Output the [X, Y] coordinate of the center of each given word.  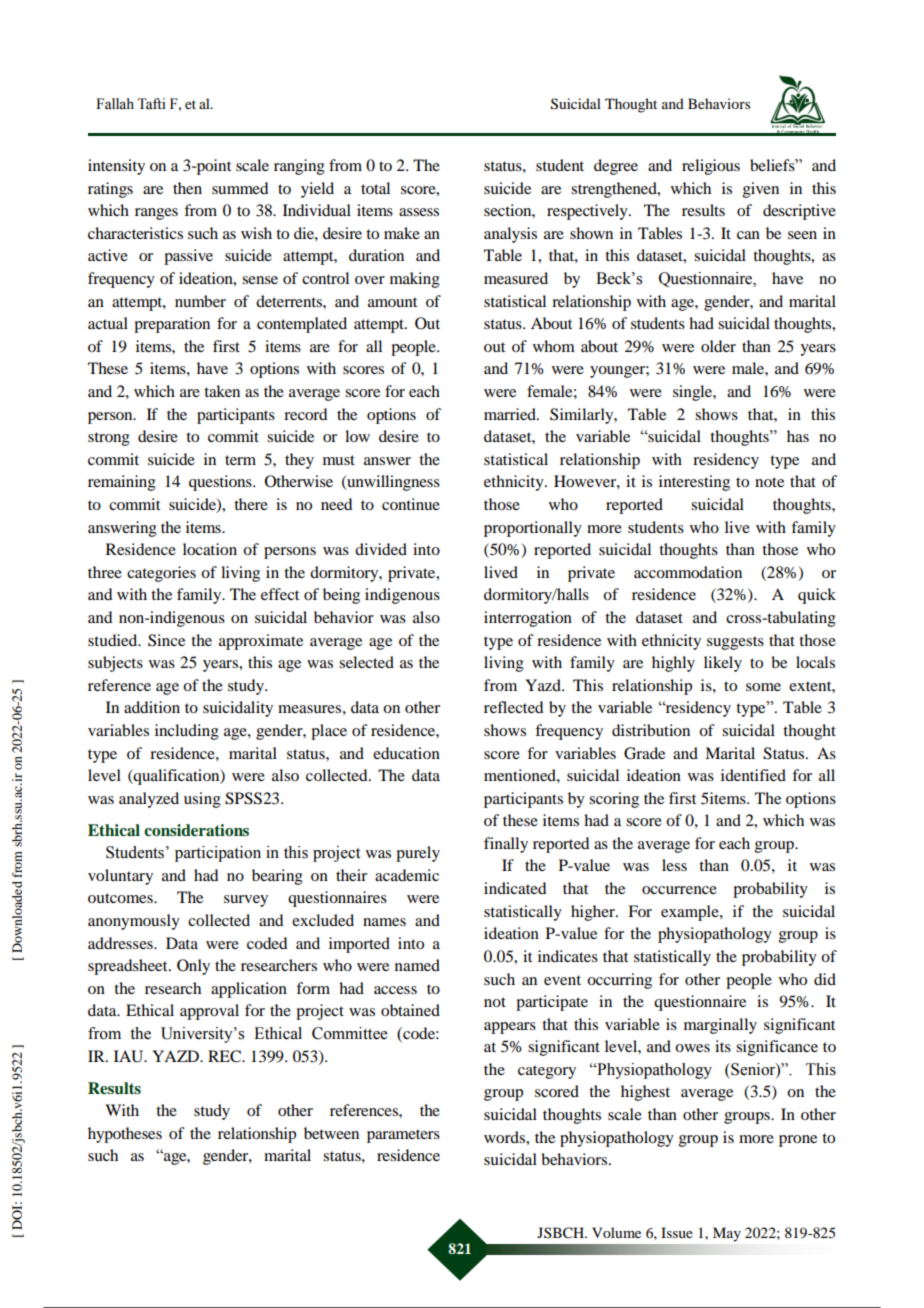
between [331, 1133]
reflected [513, 707]
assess [419, 212]
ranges [156, 214]
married [511, 414]
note [769, 482]
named [417, 965]
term [240, 460]
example [691, 913]
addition [152, 707]
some [763, 687]
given [761, 190]
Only [193, 967]
